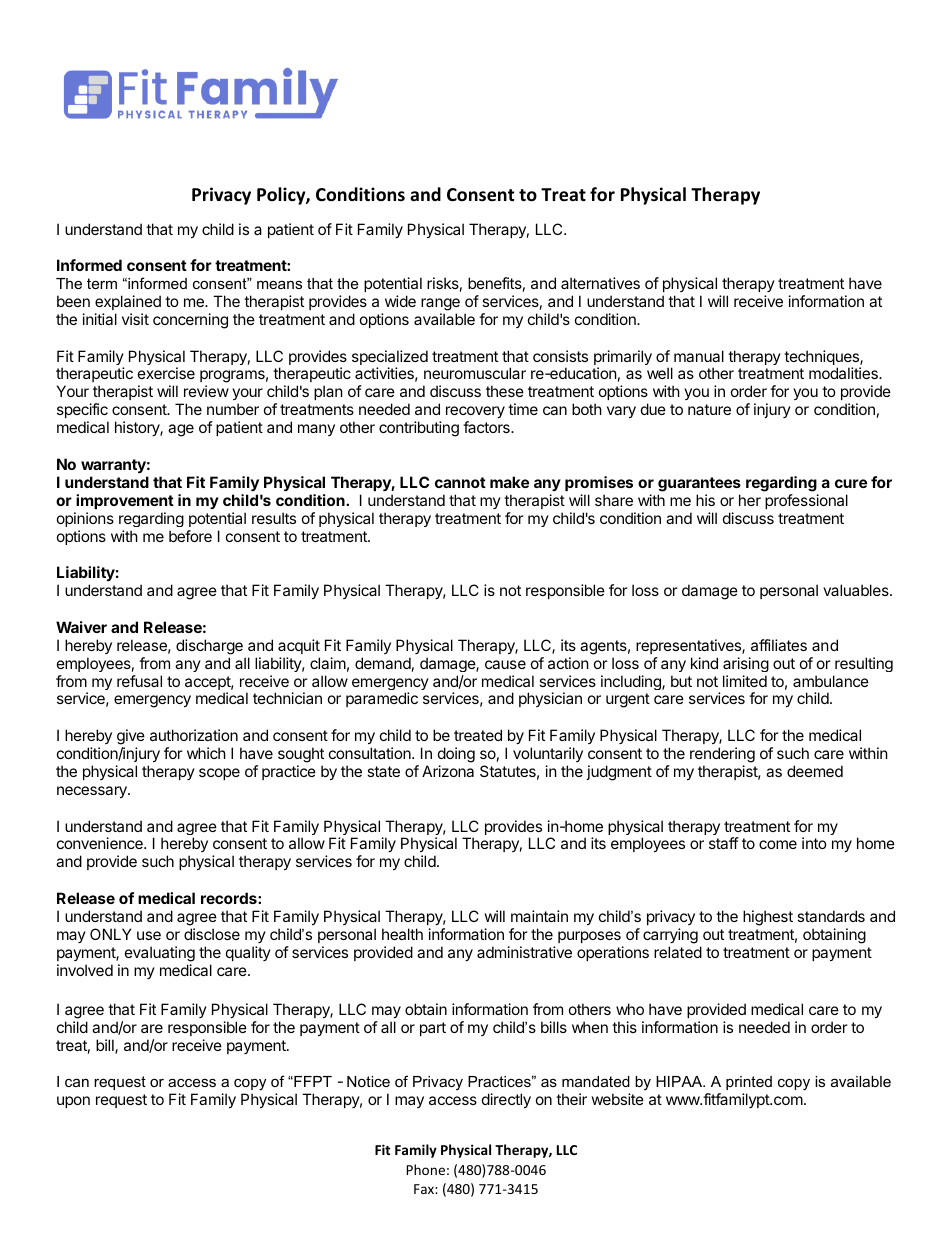  What do you see at coordinates (73, 1102) in the screenshot?
I see `upon` at bounding box center [73, 1102].
